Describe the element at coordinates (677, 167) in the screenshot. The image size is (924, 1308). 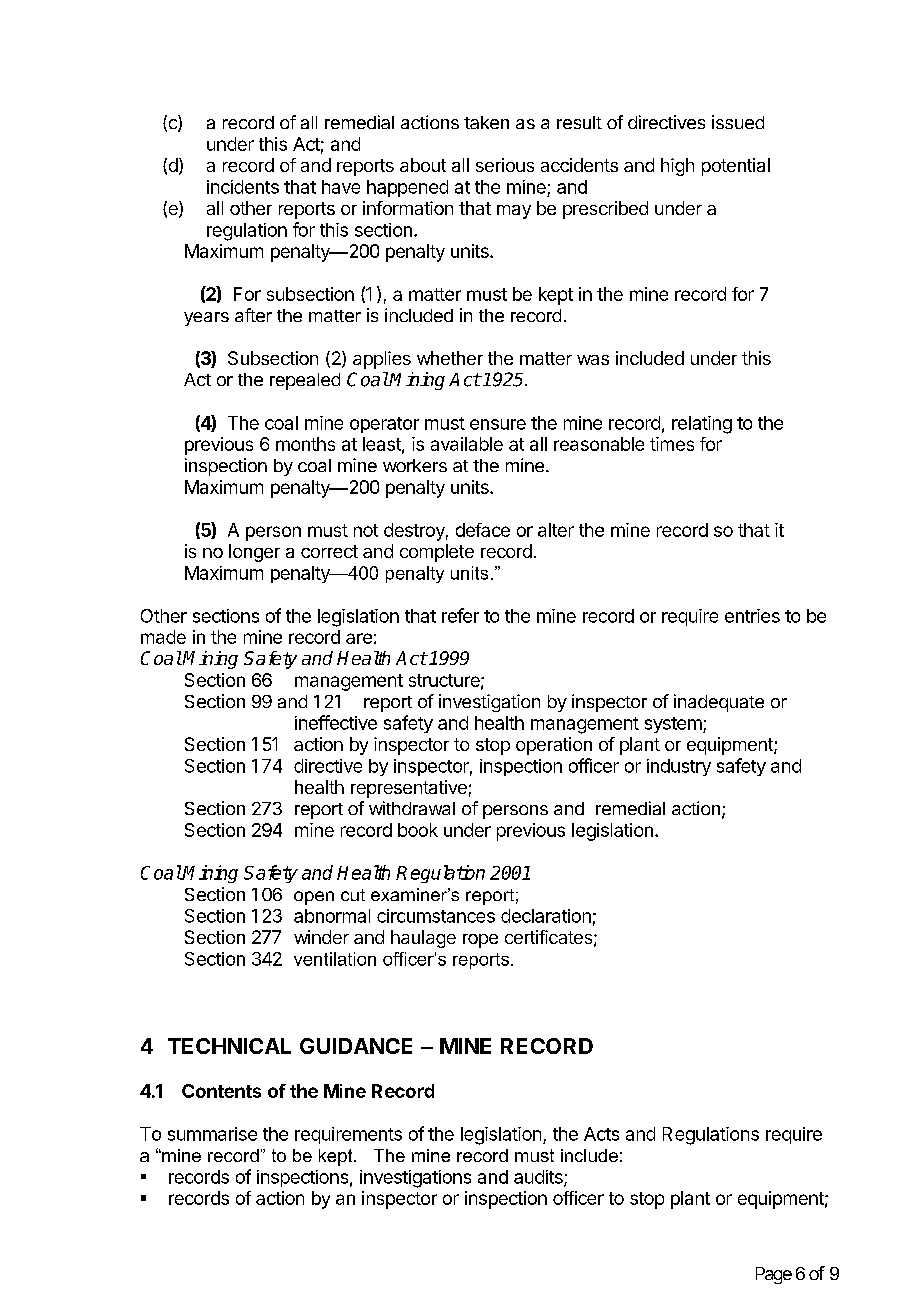
I see `high` at that location.
